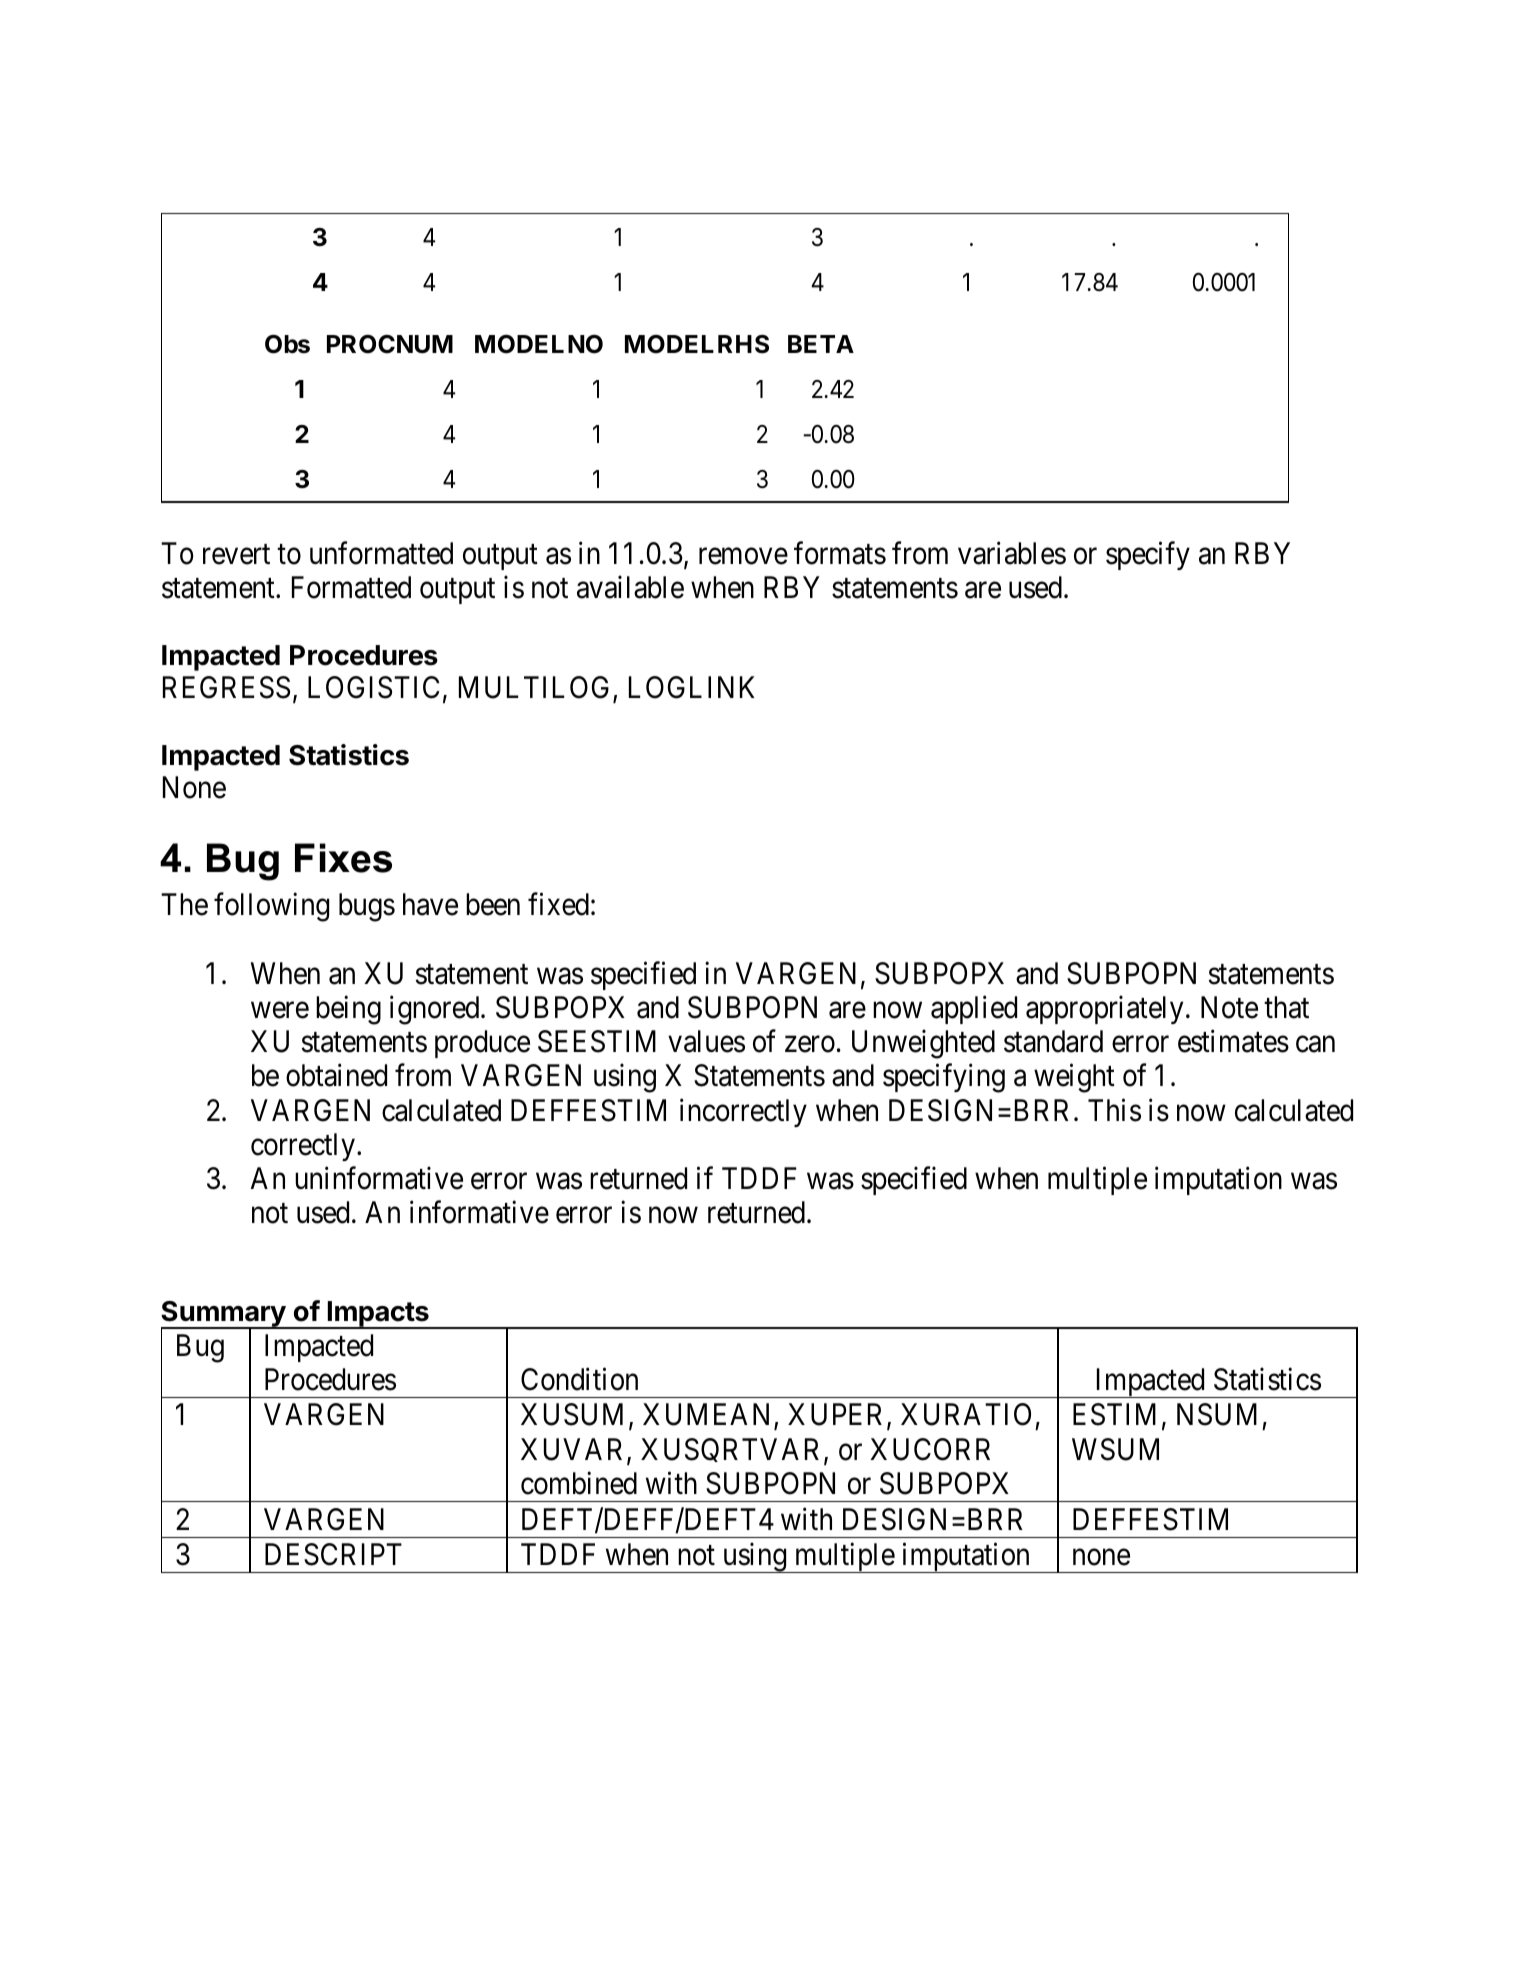  Describe the element at coordinates (840, 553) in the document. I see `formats` at that location.
